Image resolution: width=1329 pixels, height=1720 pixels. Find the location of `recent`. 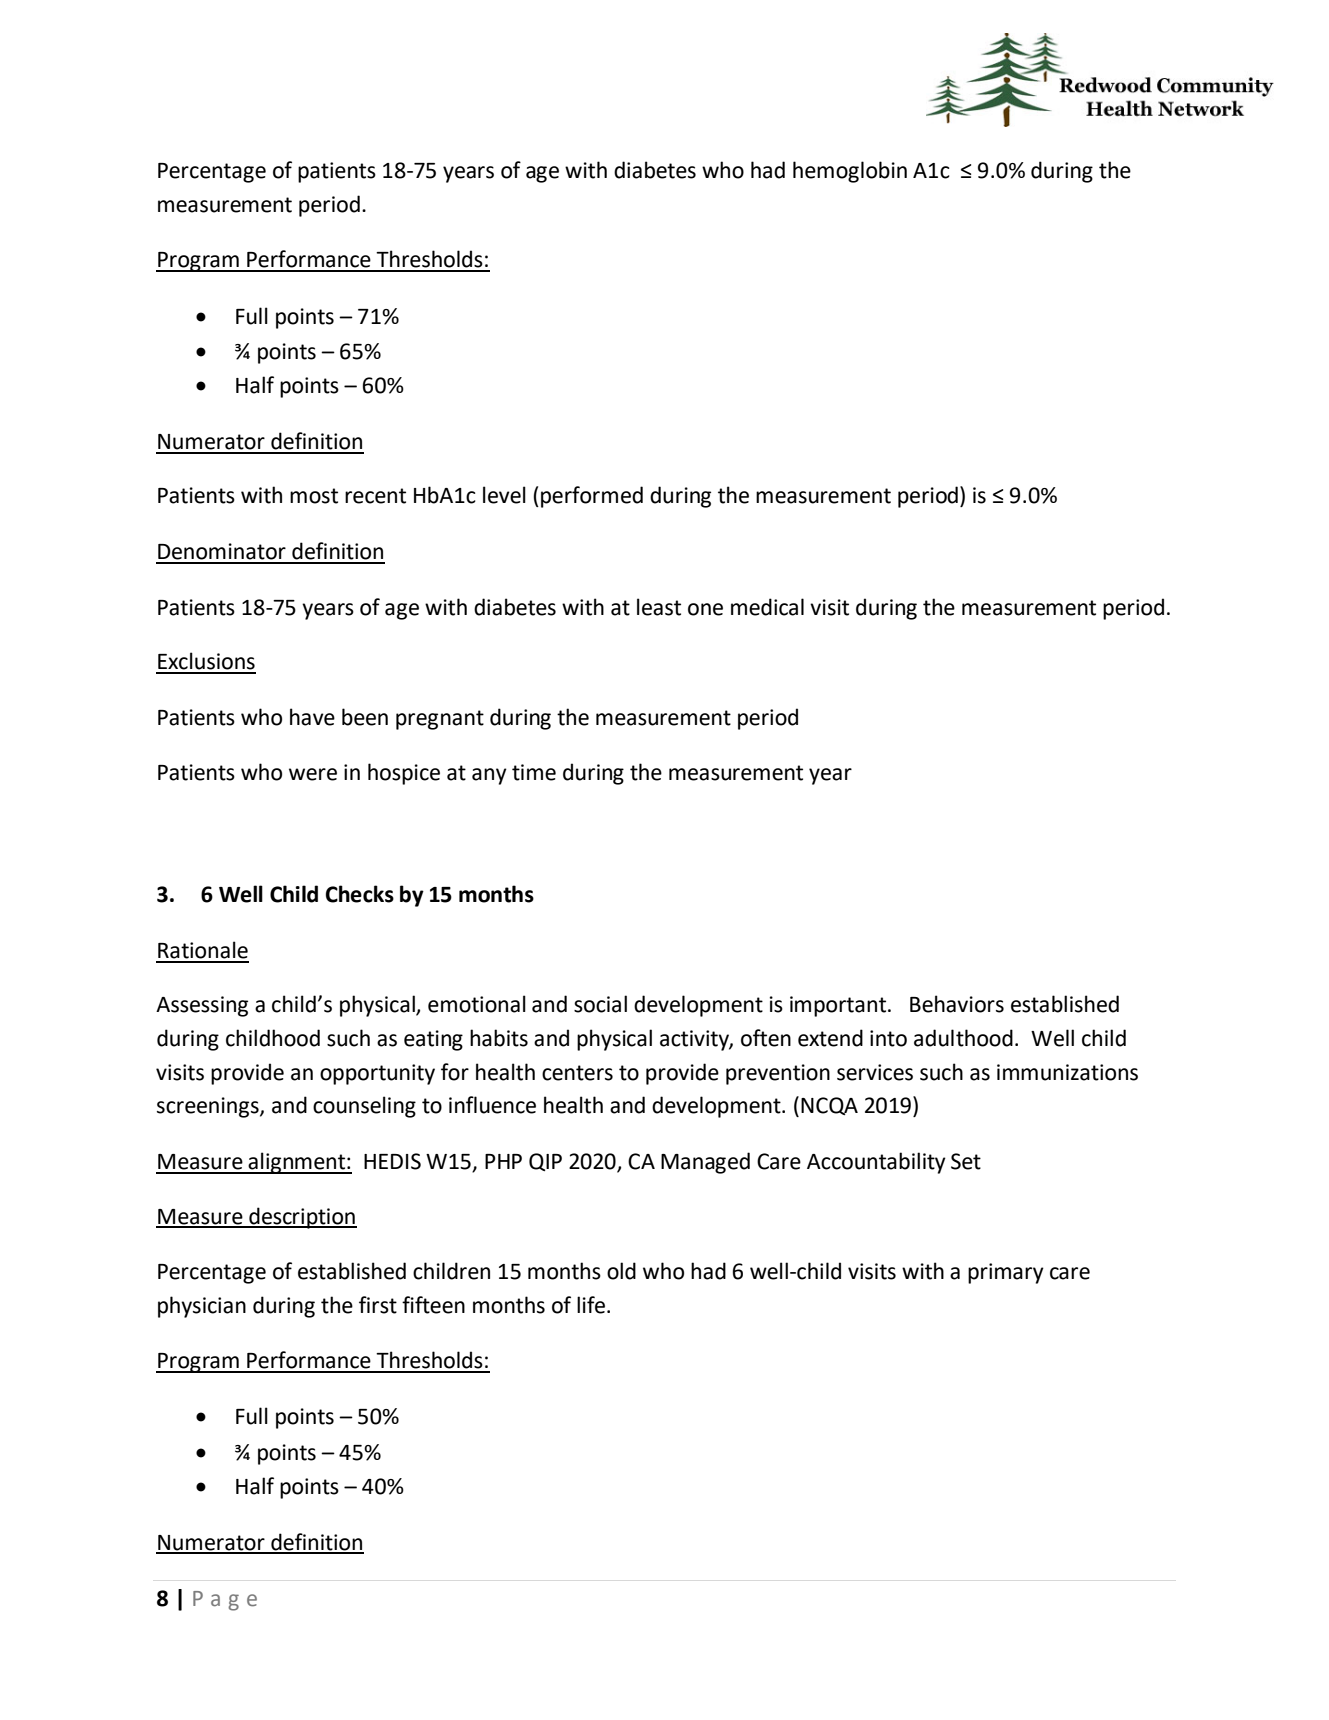

recent is located at coordinates (375, 496).
